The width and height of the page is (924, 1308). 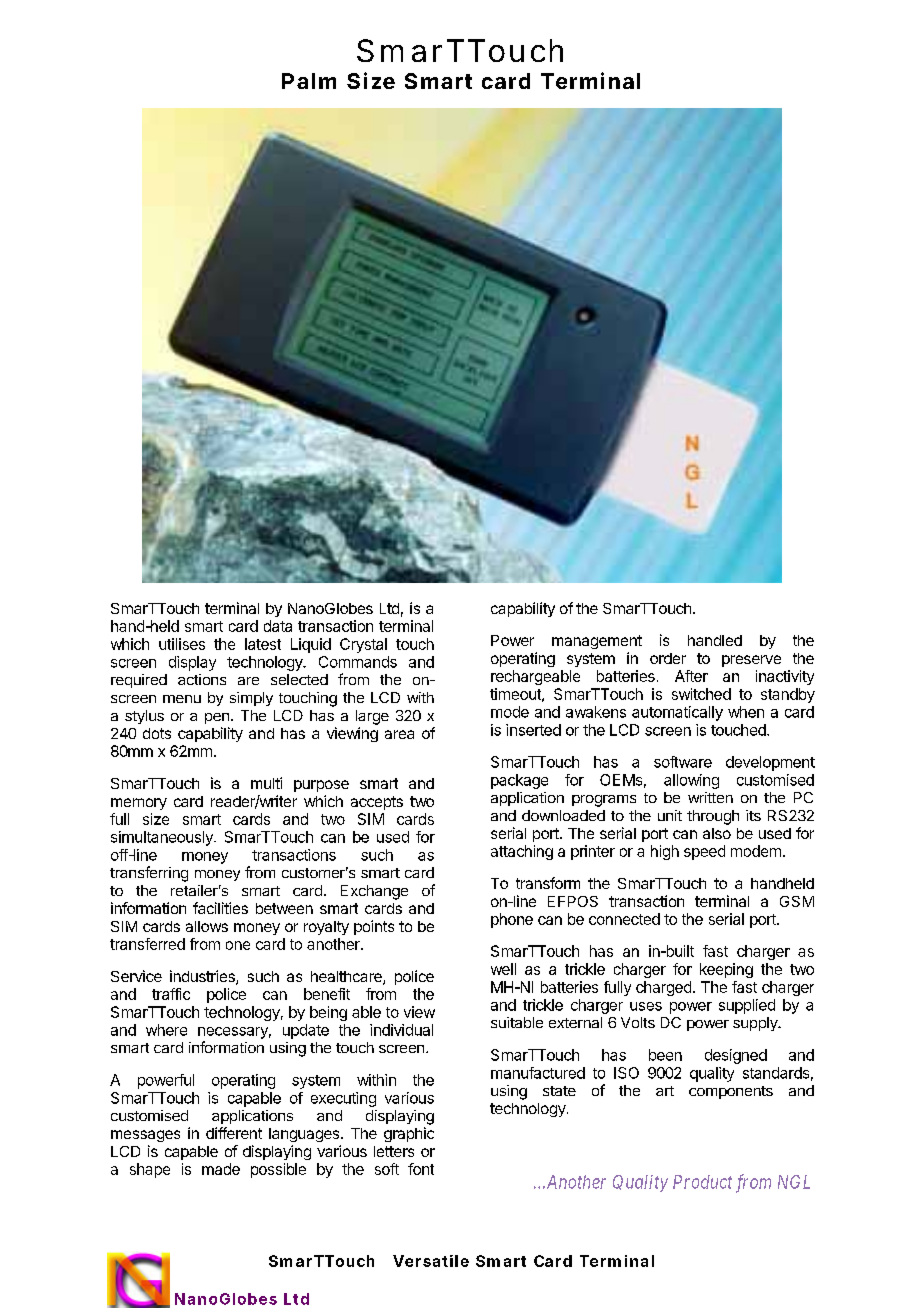 What do you see at coordinates (597, 642) in the page?
I see `management` at bounding box center [597, 642].
